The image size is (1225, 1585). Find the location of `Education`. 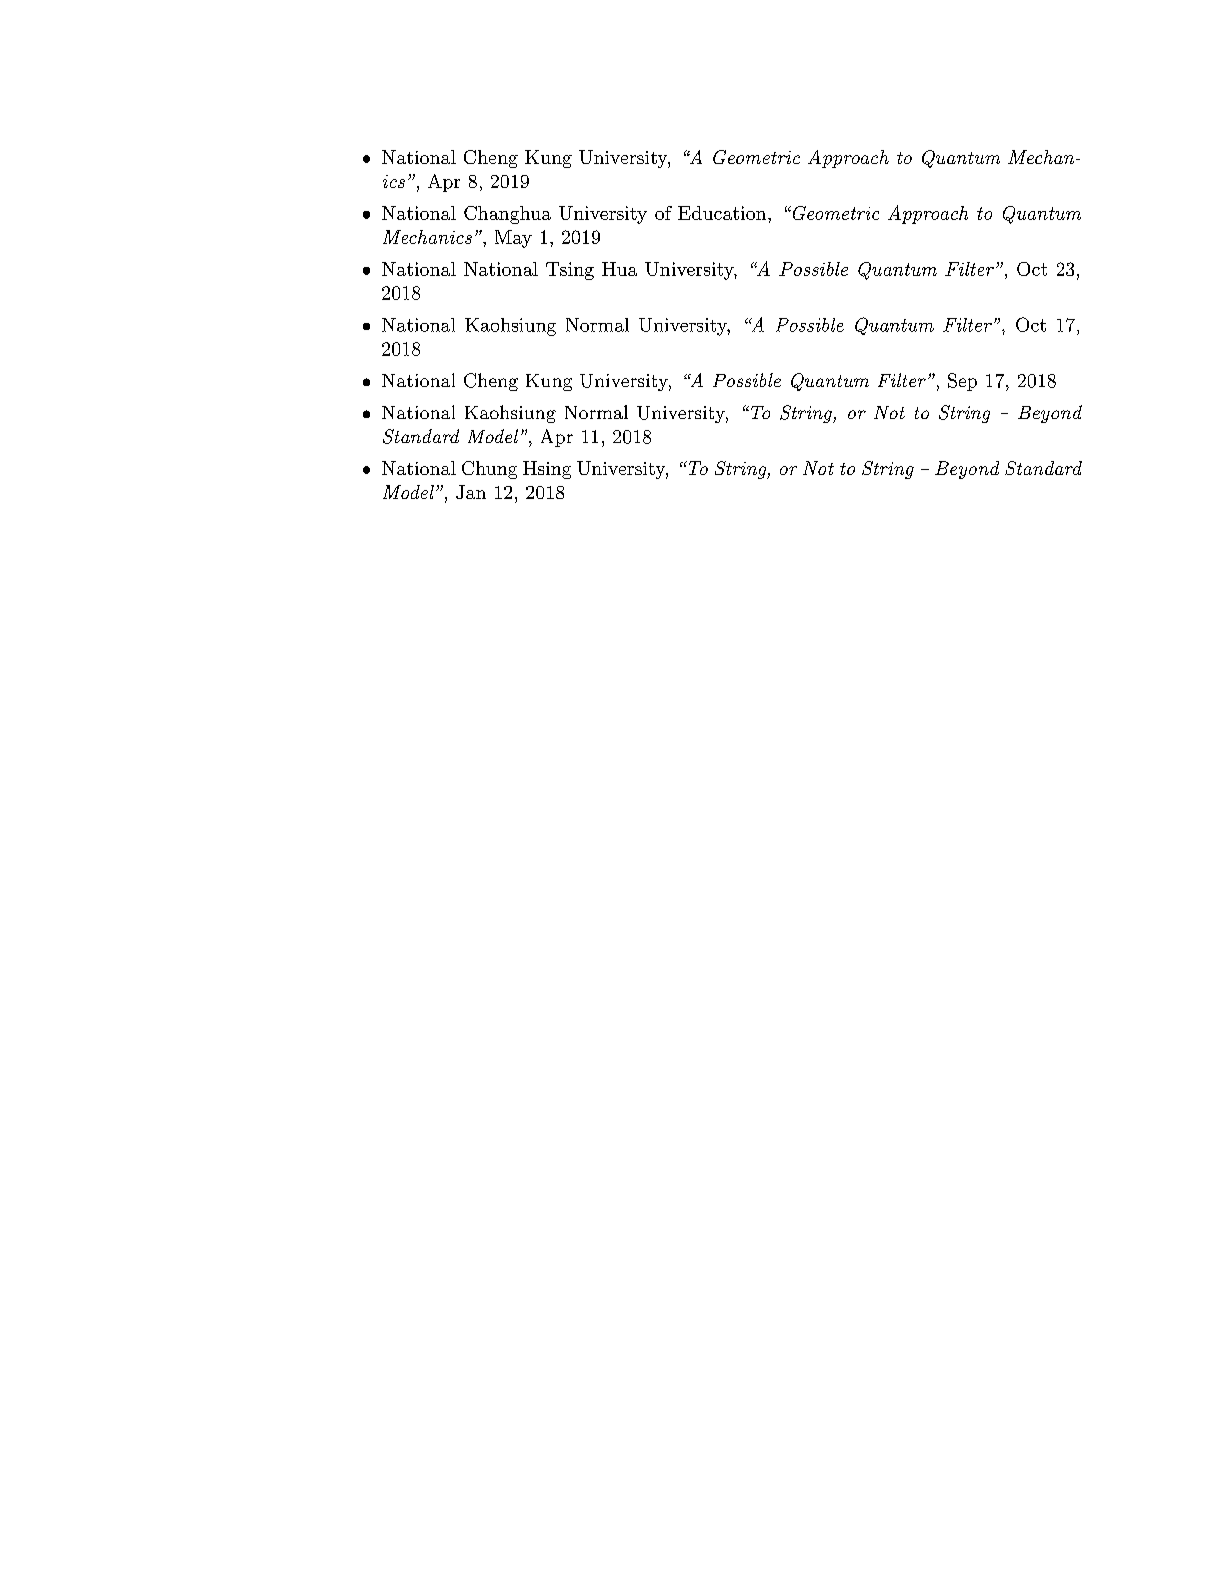

Education is located at coordinates (722, 213).
